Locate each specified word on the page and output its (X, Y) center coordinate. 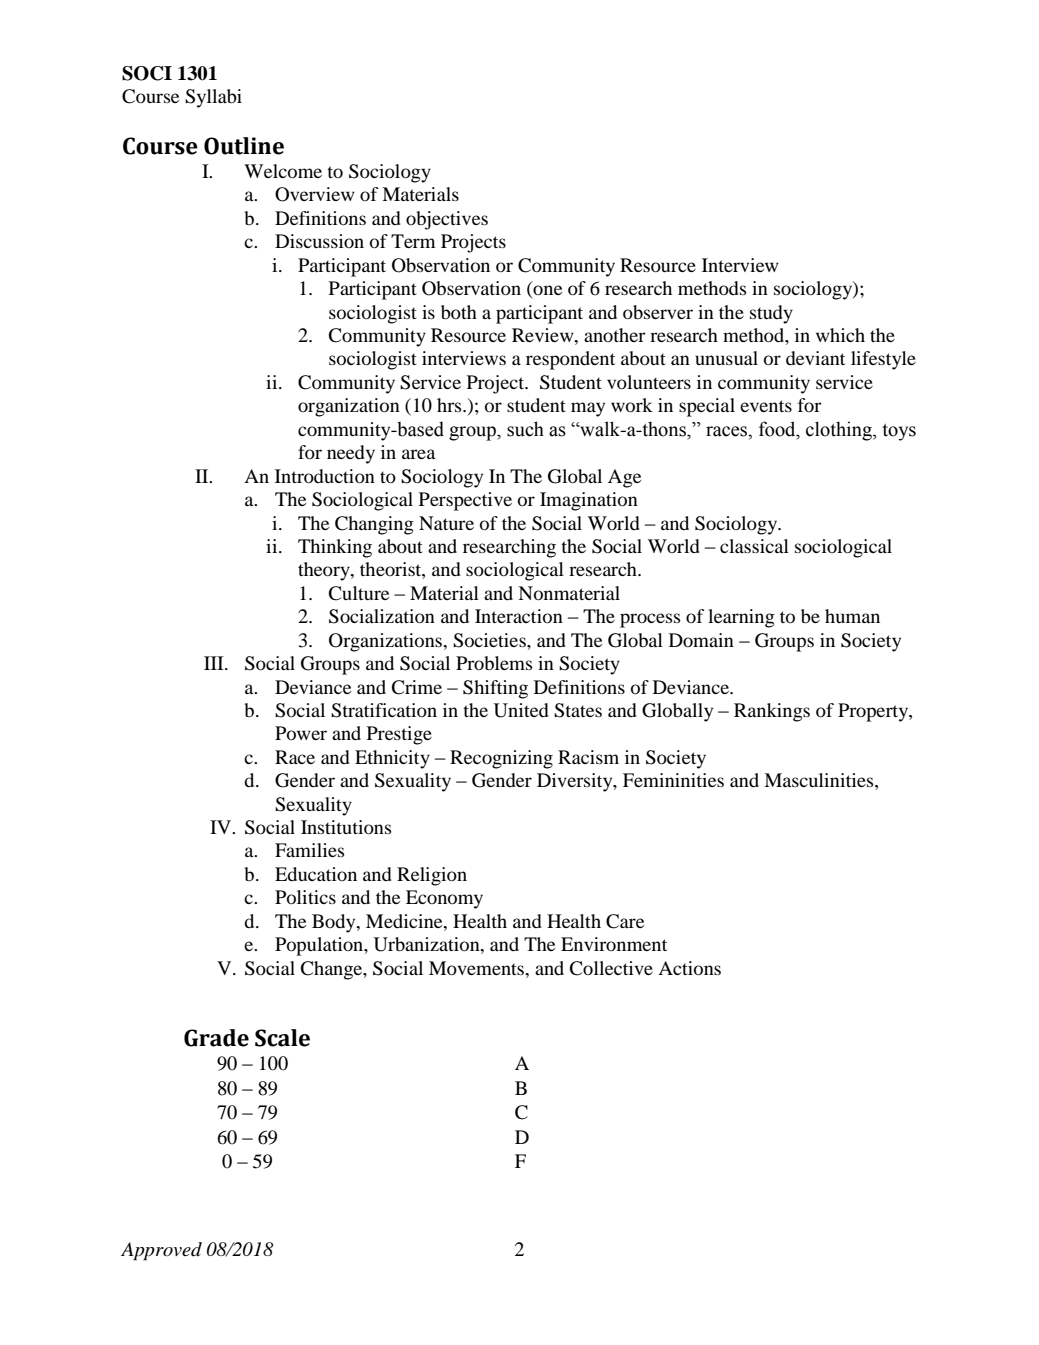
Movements (478, 968)
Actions (689, 968)
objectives (447, 220)
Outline (244, 146)
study (771, 314)
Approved (161, 1251)
